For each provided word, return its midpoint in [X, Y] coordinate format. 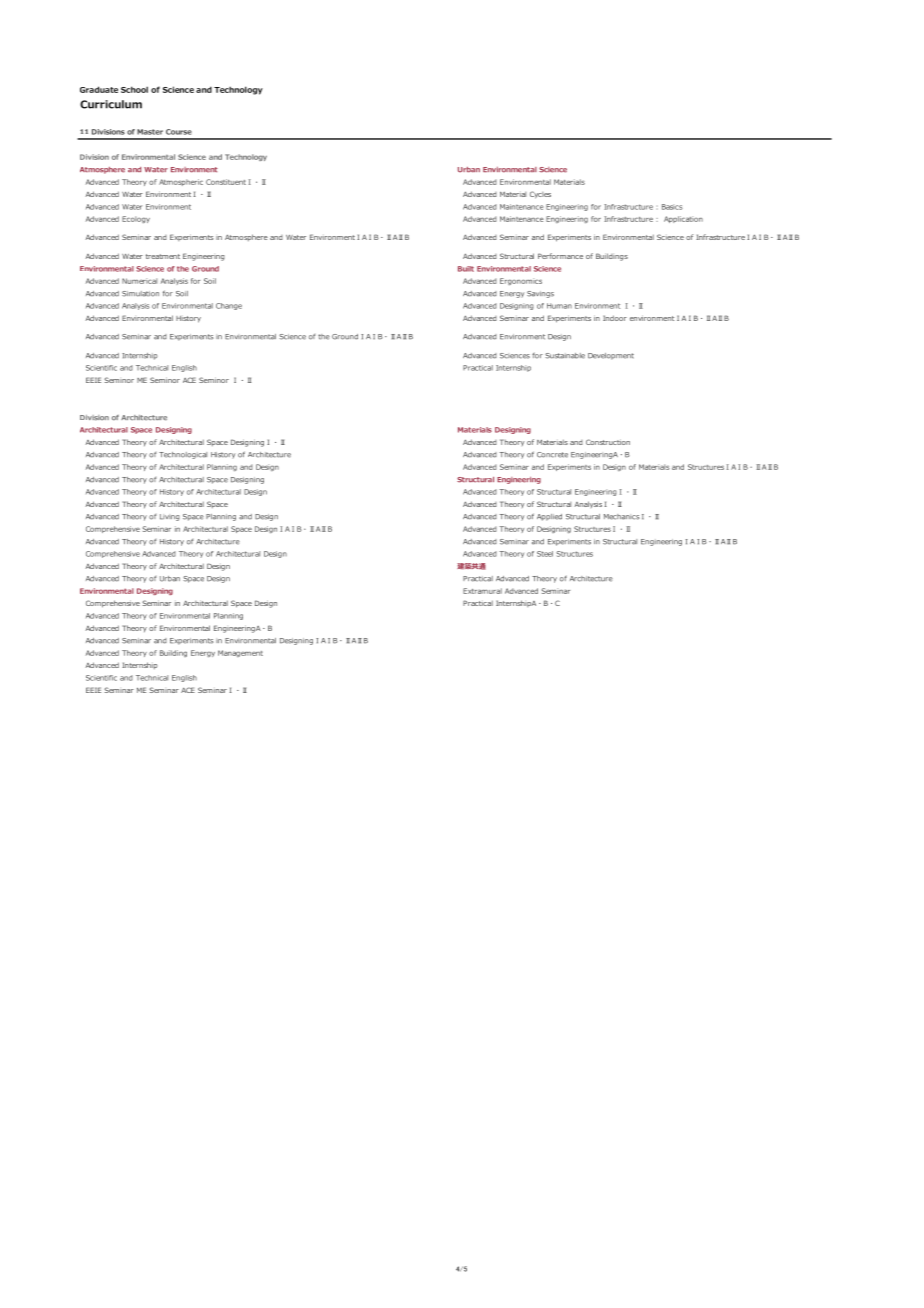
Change [229, 306]
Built [466, 269]
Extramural [482, 591]
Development [611, 356]
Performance [560, 256]
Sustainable [565, 356]
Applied [549, 517]
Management [240, 653]
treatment [163, 256]
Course [179, 132]
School [134, 89]
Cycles [540, 195]
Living [170, 517]
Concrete [552, 455]
